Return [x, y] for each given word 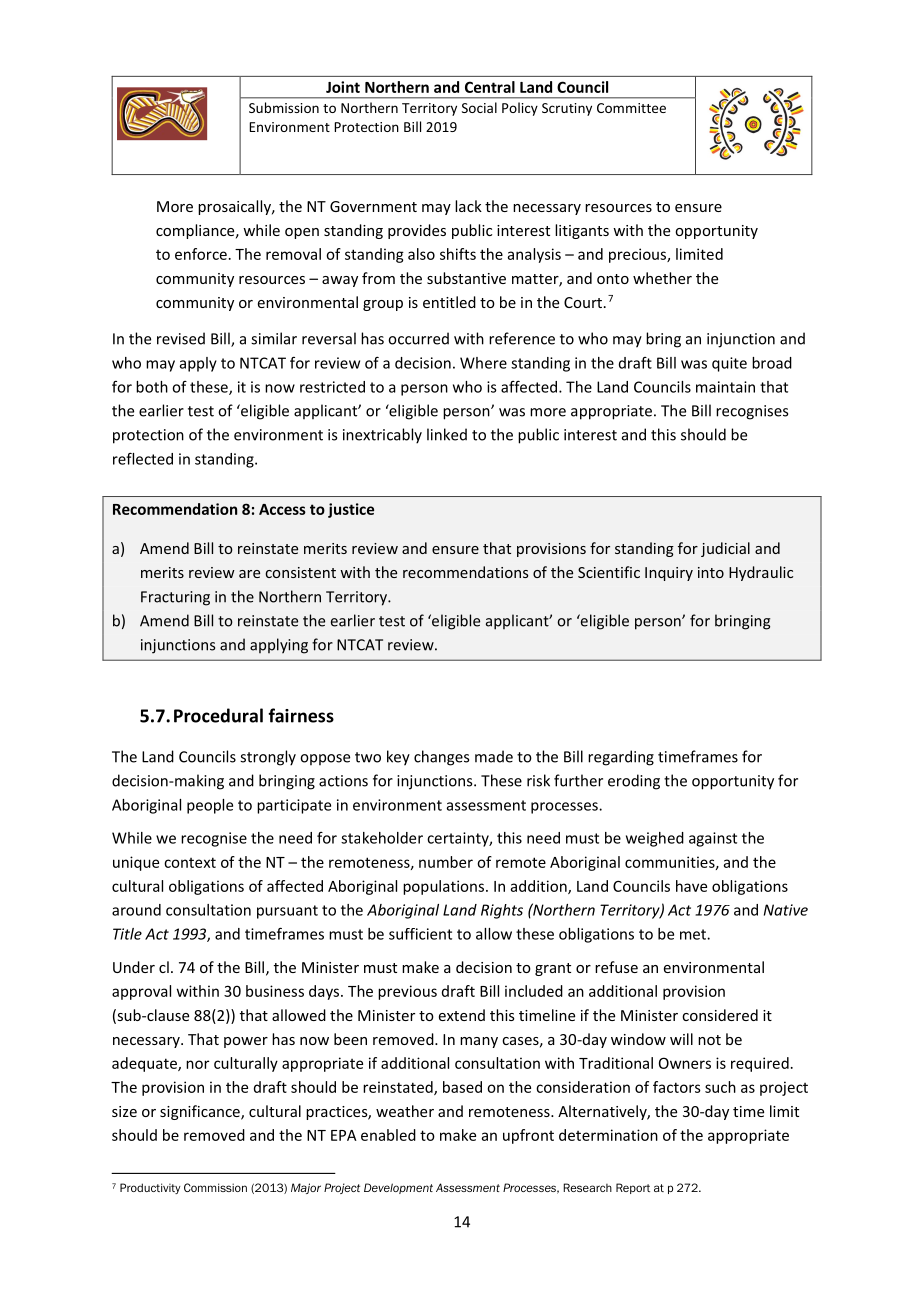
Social [479, 107]
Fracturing [175, 598]
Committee [631, 108]
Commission [215, 1187]
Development [398, 1188]
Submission [284, 107]
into [711, 572]
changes [441, 758]
